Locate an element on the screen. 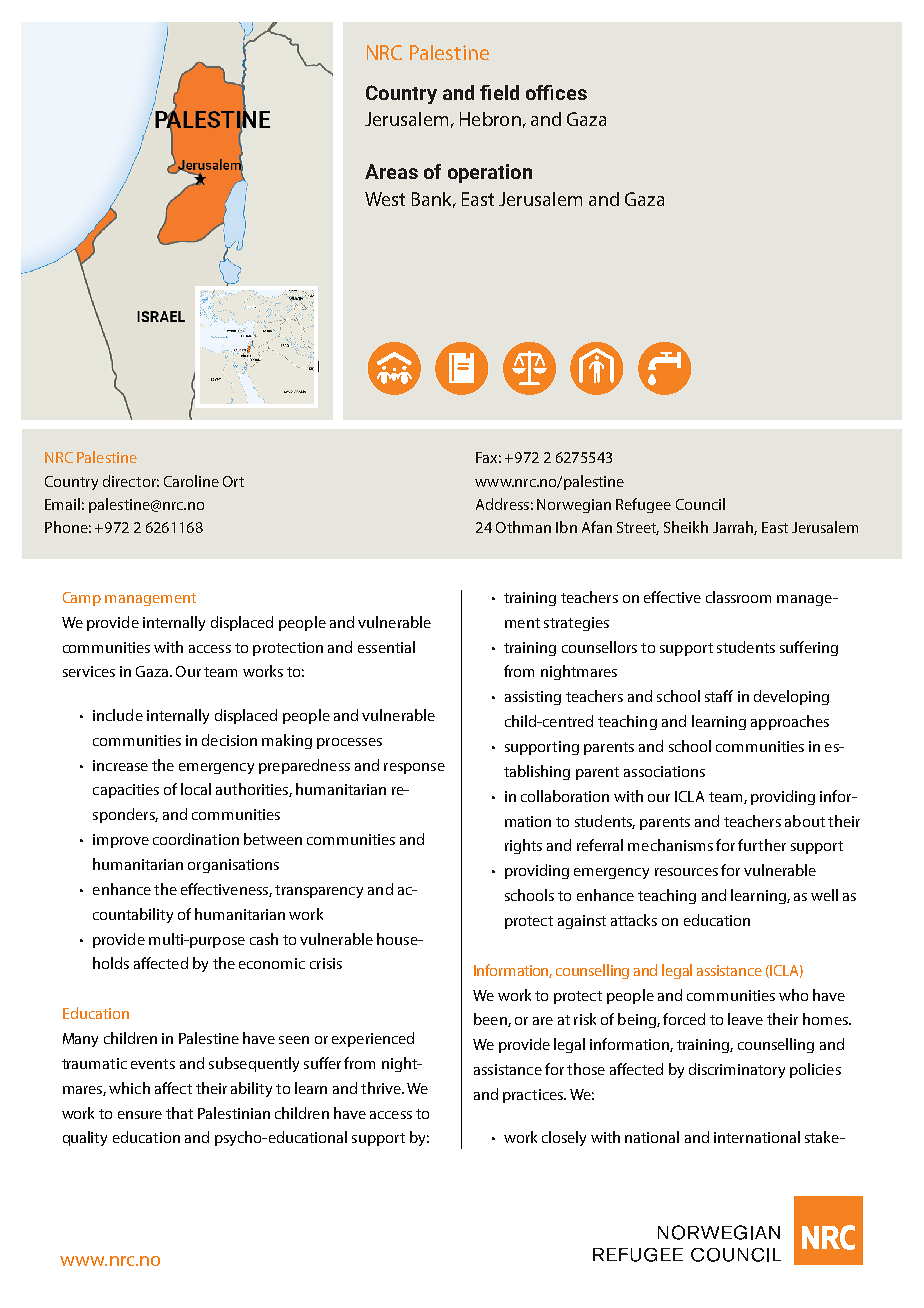 Image resolution: width=924 pixels, height=1308 pixels. ensure is located at coordinates (140, 1115).
